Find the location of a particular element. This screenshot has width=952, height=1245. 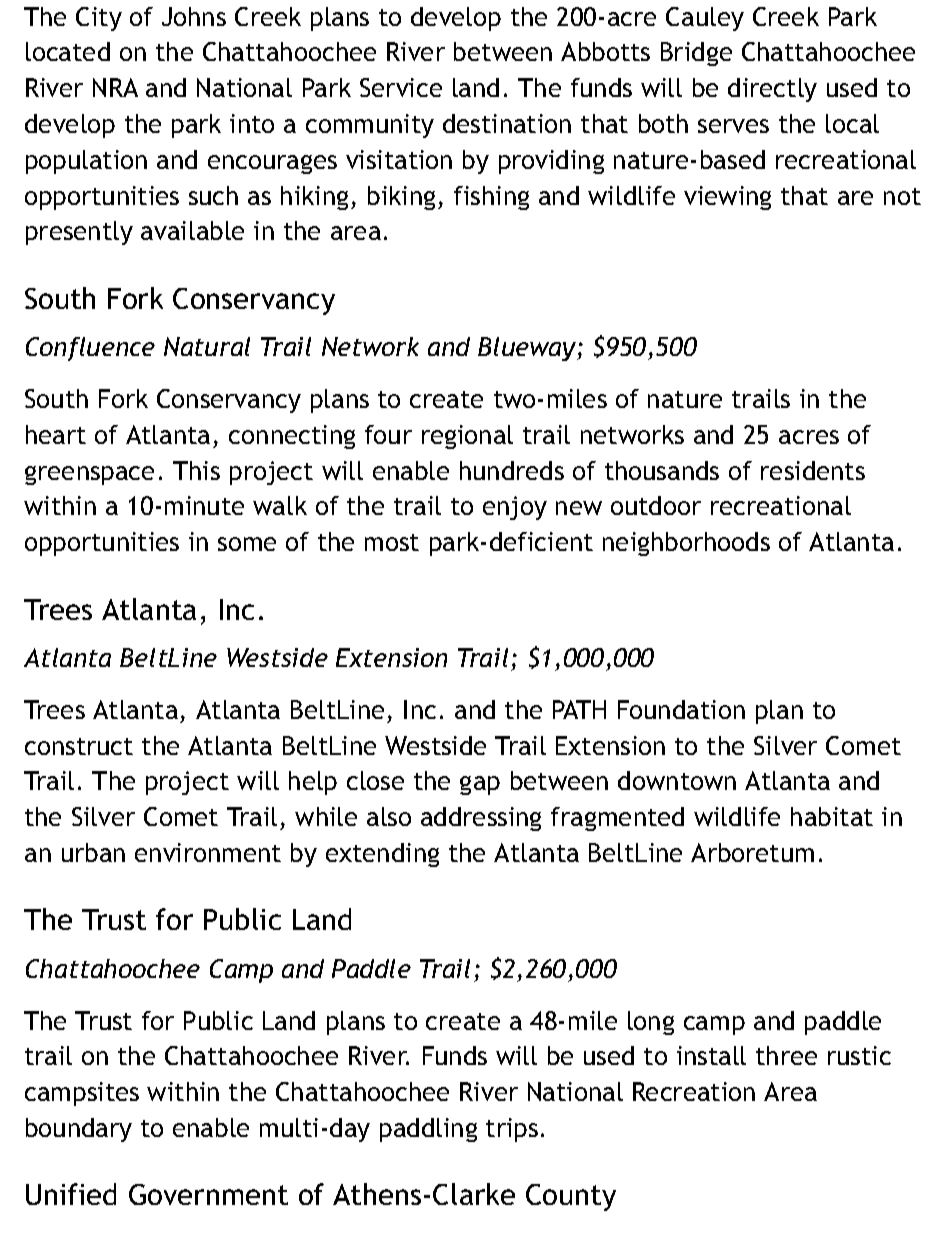

gap is located at coordinates (480, 785).
